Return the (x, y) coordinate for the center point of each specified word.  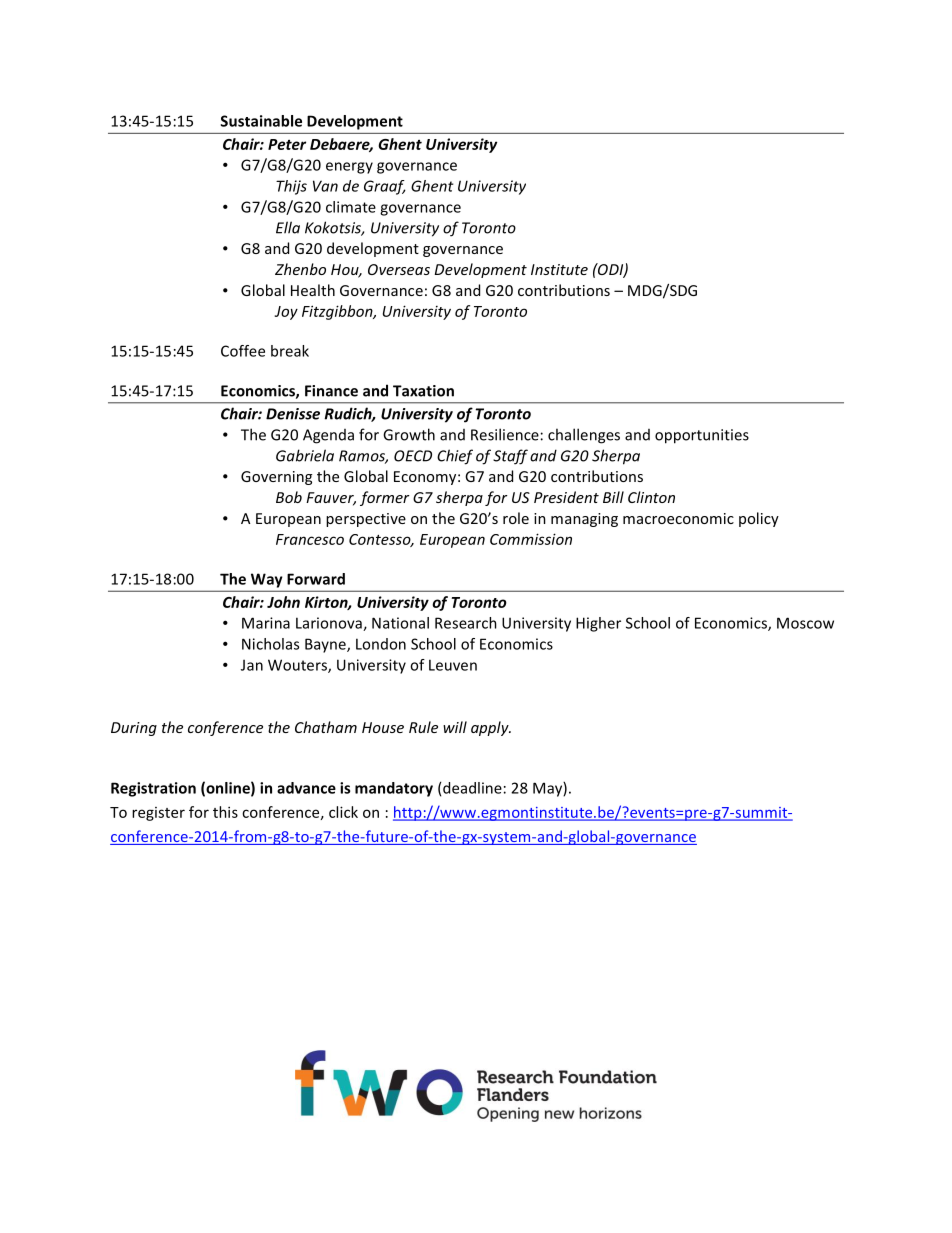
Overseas (399, 269)
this (225, 812)
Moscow (805, 623)
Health (313, 290)
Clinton (651, 497)
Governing (276, 478)
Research (466, 623)
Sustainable (261, 121)
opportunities (702, 436)
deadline (472, 788)
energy (349, 168)
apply (491, 728)
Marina (266, 623)
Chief (455, 457)
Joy (286, 313)
